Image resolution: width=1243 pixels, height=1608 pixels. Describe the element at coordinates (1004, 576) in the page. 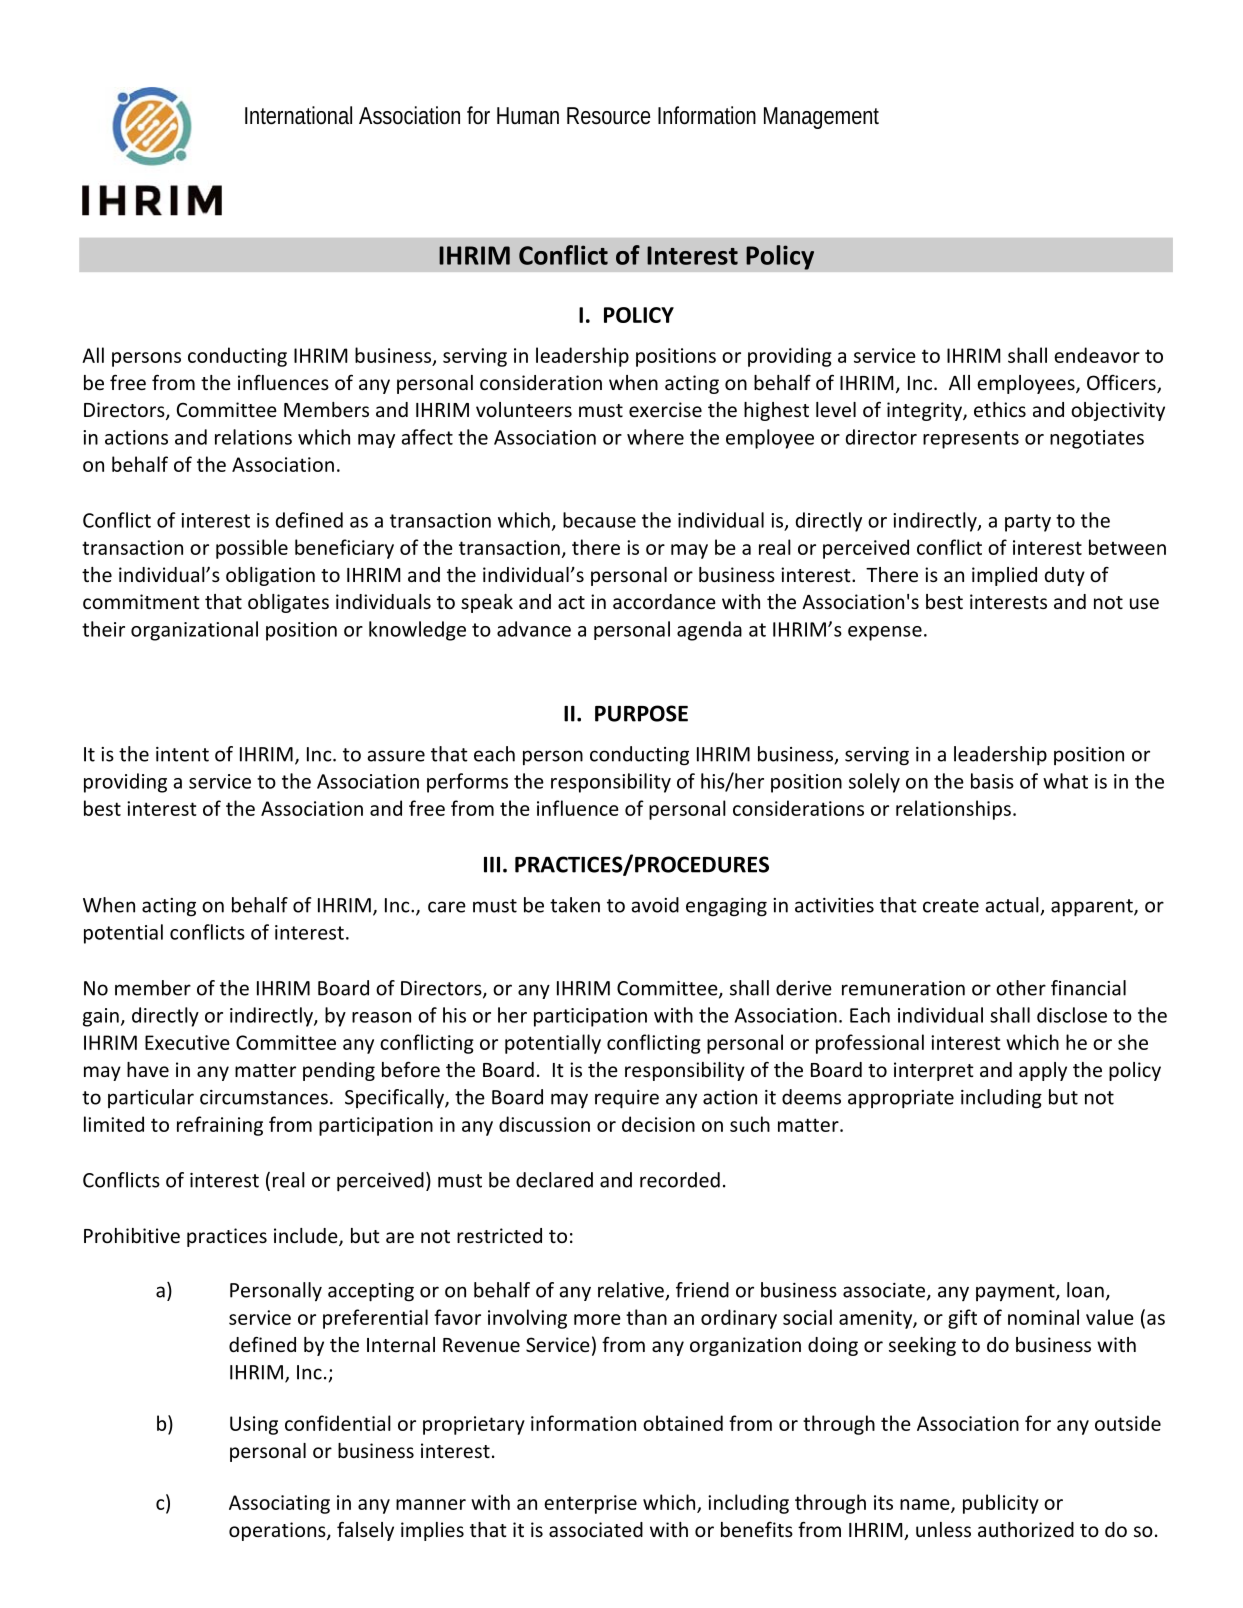

I see `implied` at that location.
